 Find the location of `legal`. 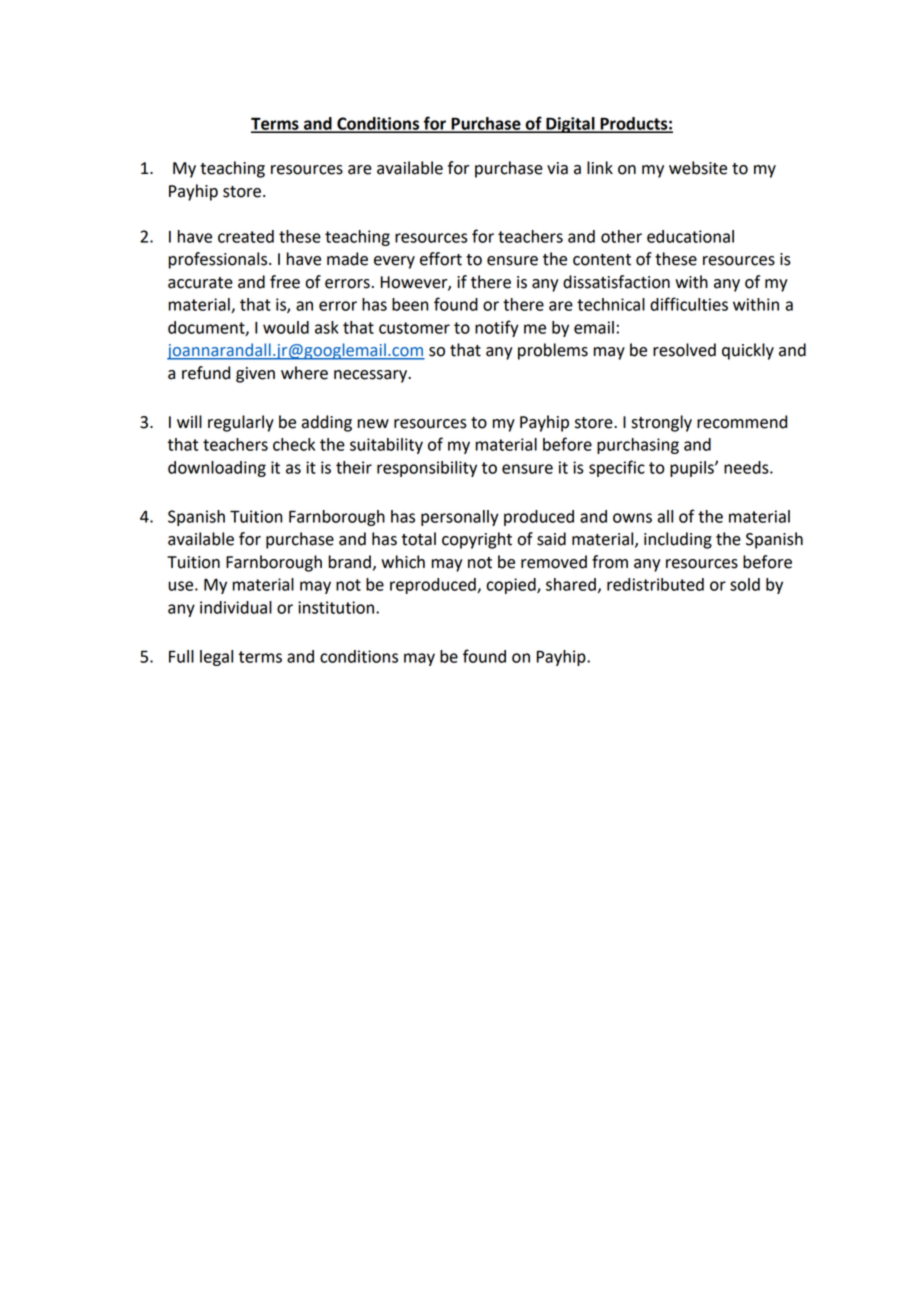

legal is located at coordinates (216, 658).
